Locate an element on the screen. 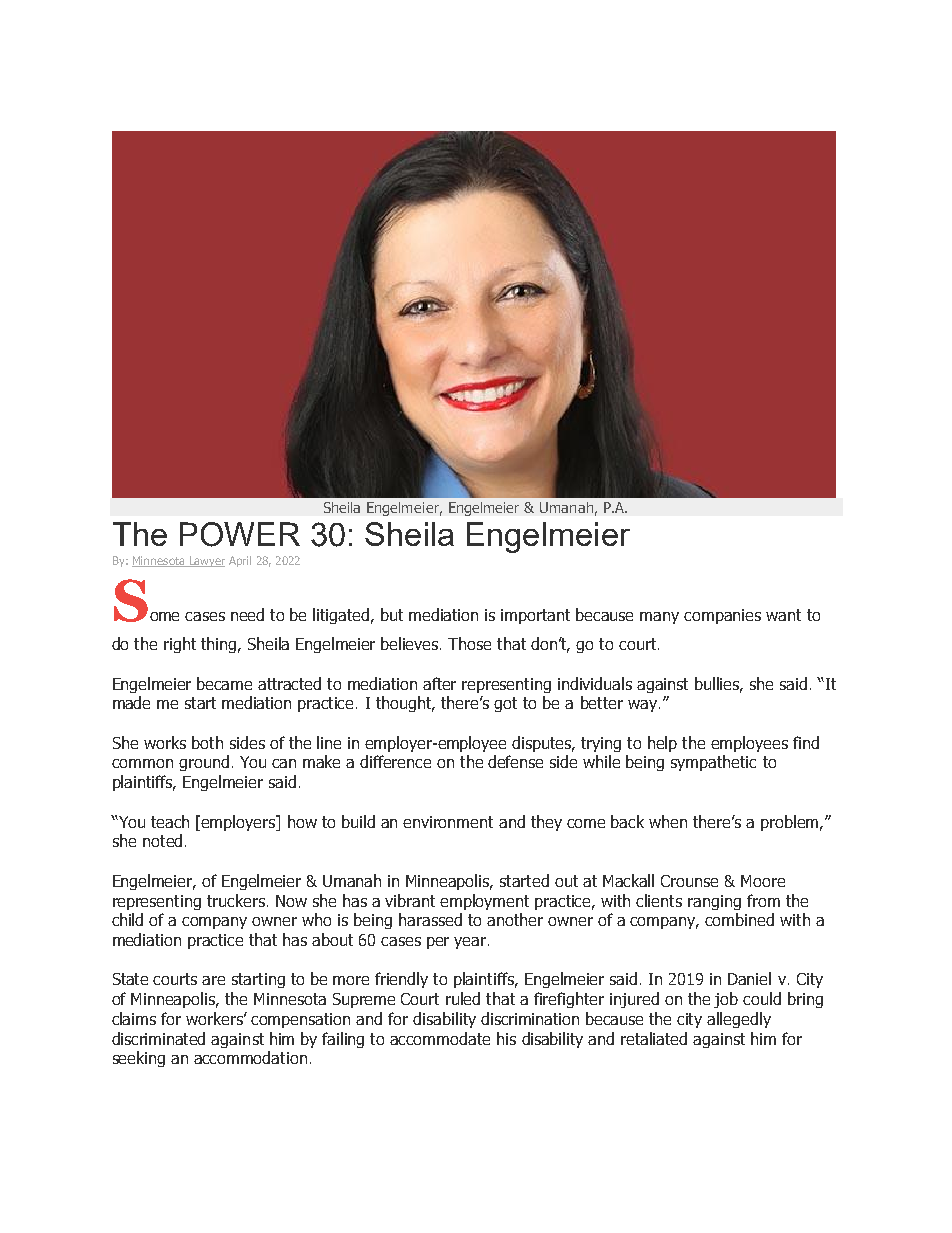  teach is located at coordinates (170, 821).
